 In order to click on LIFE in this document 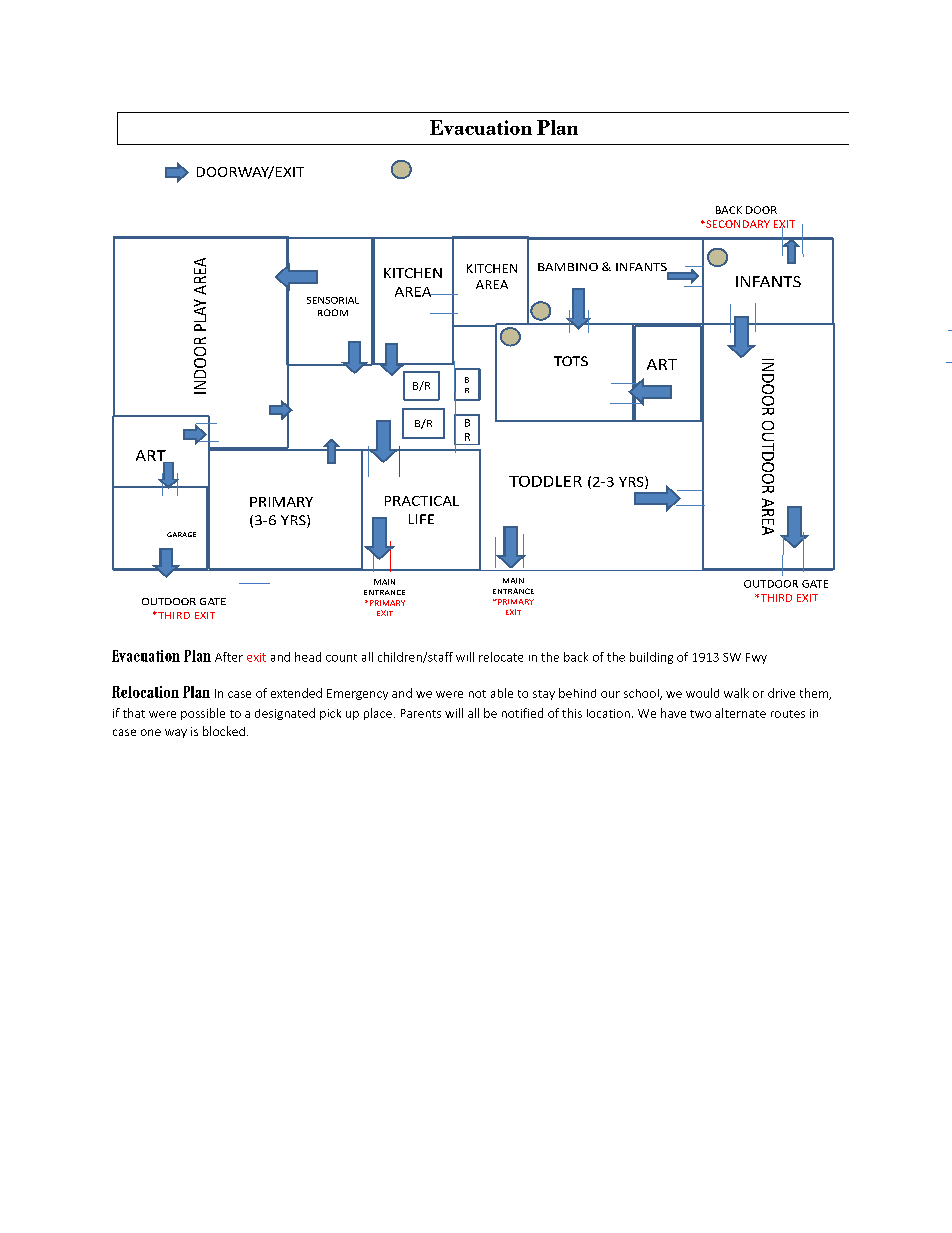, I will do `click(421, 519)`.
